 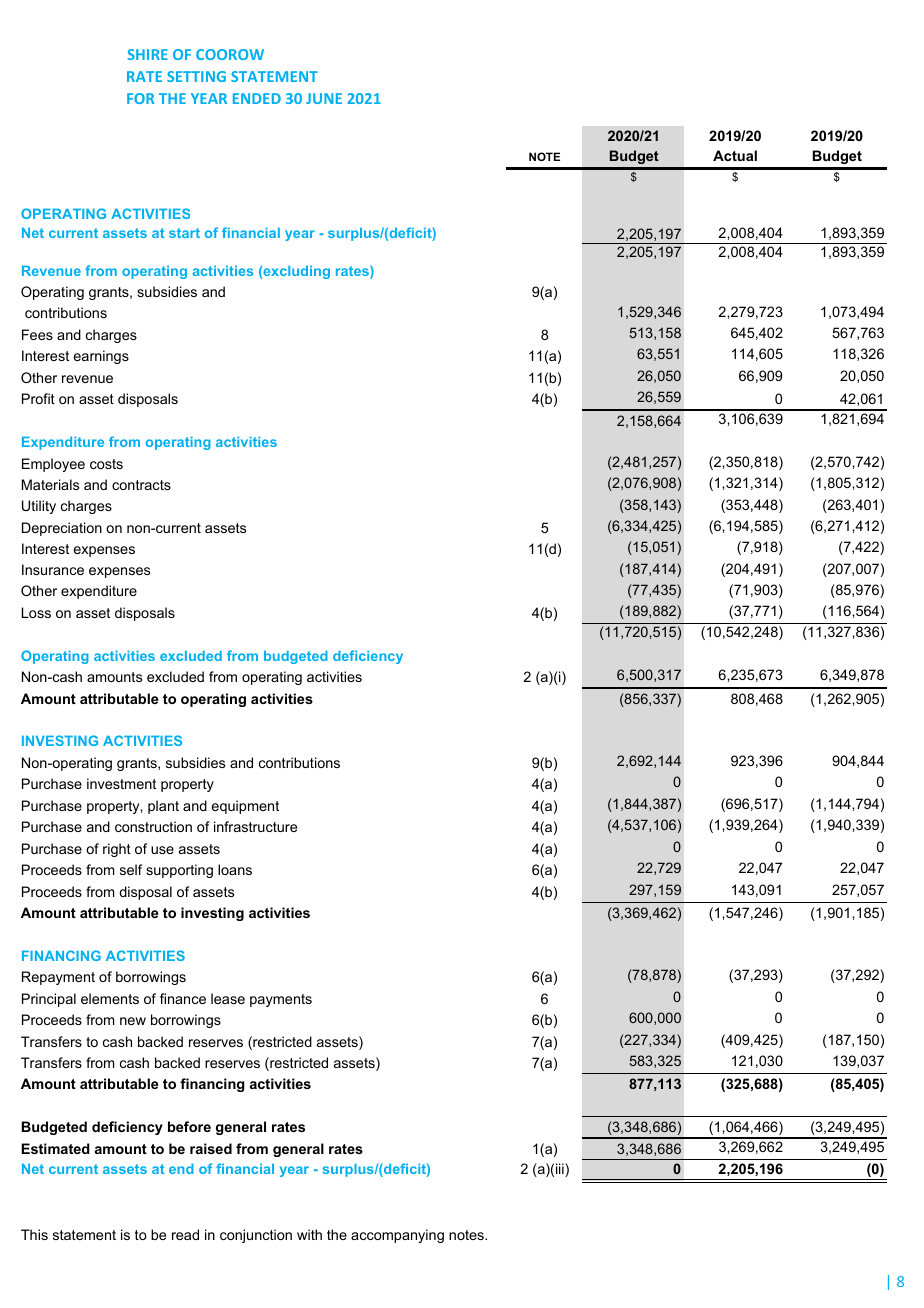 I want to click on infrastructure, so click(x=255, y=826).
